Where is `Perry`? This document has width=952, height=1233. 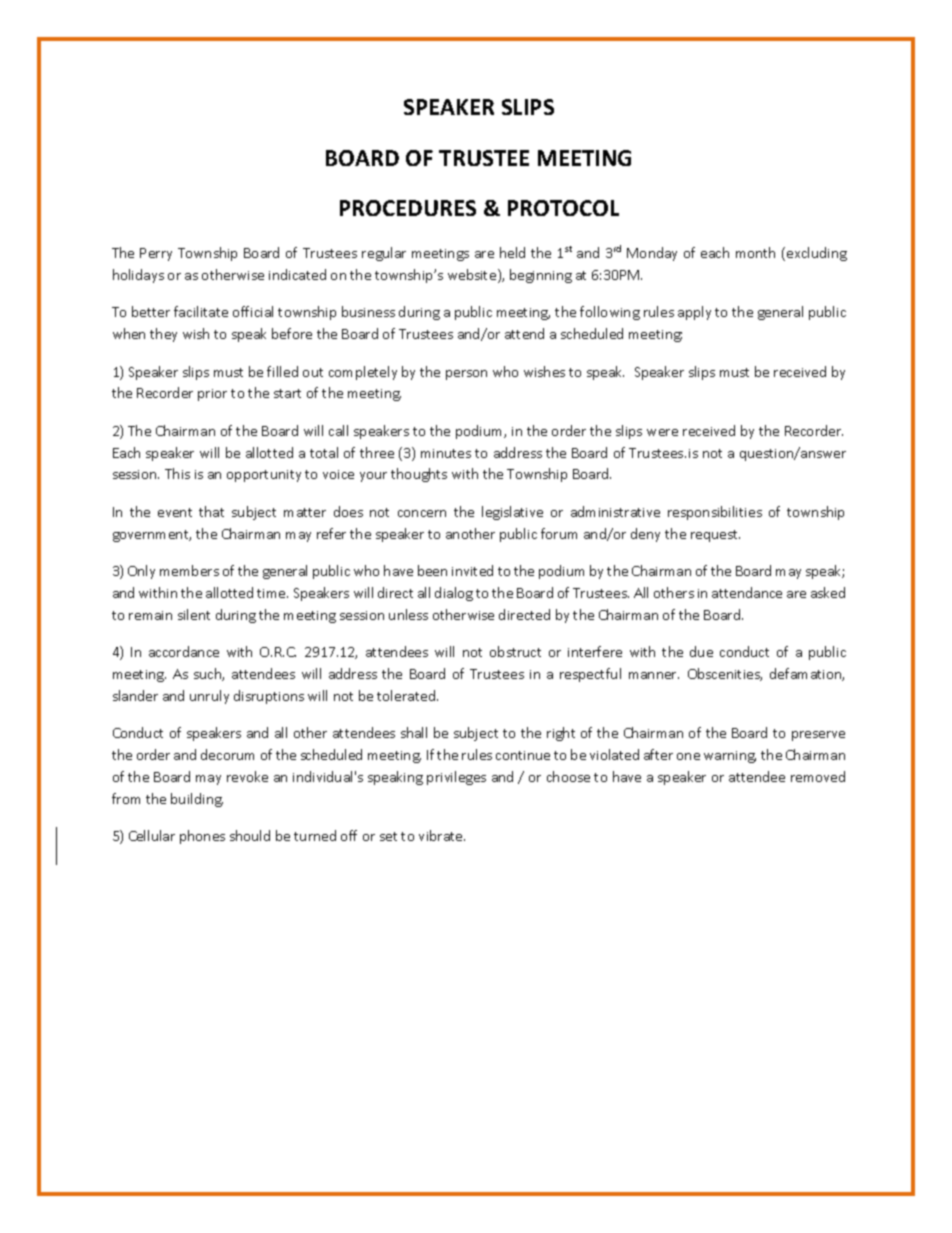 Perry is located at coordinates (156, 254).
